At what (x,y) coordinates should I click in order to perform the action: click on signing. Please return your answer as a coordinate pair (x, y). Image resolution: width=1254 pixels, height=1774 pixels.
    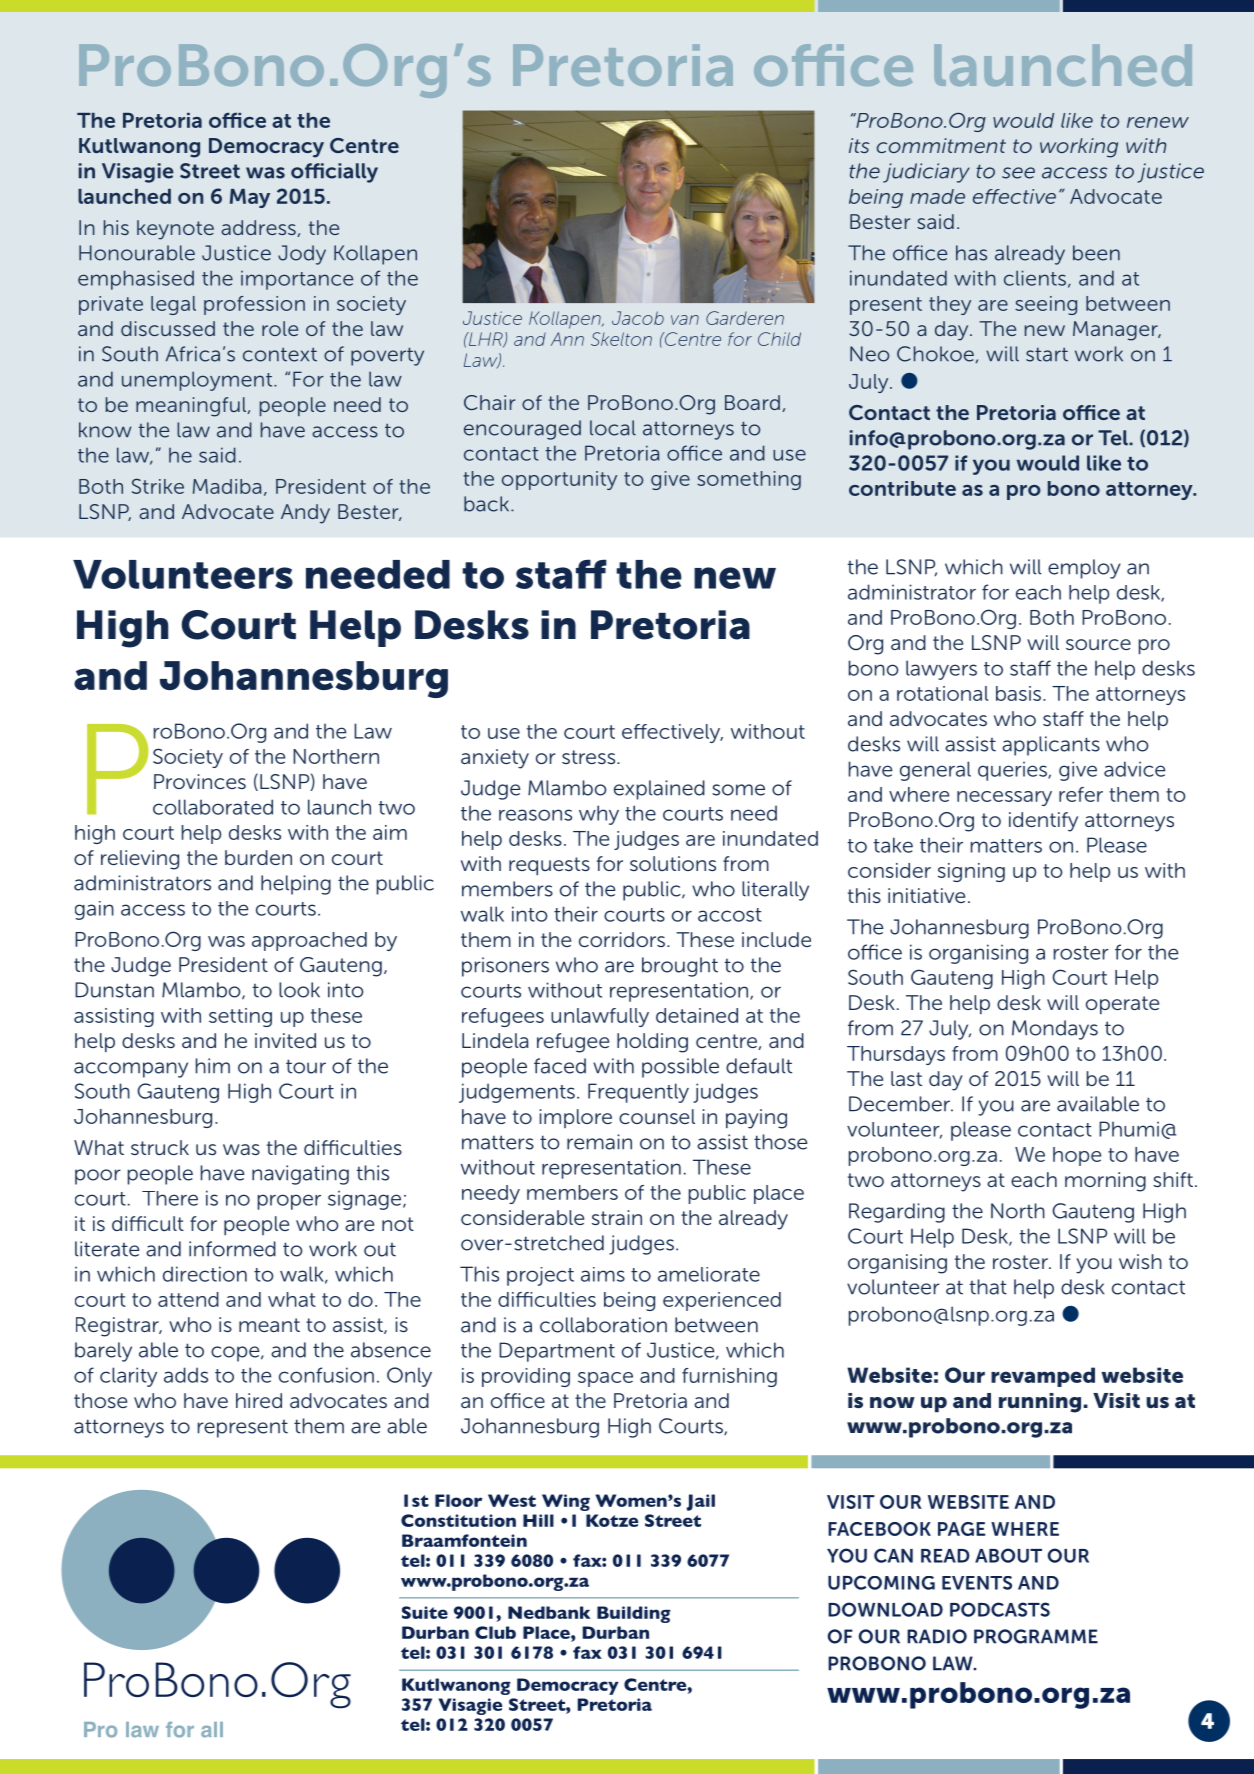
    Looking at the image, I should click on (971, 872).
